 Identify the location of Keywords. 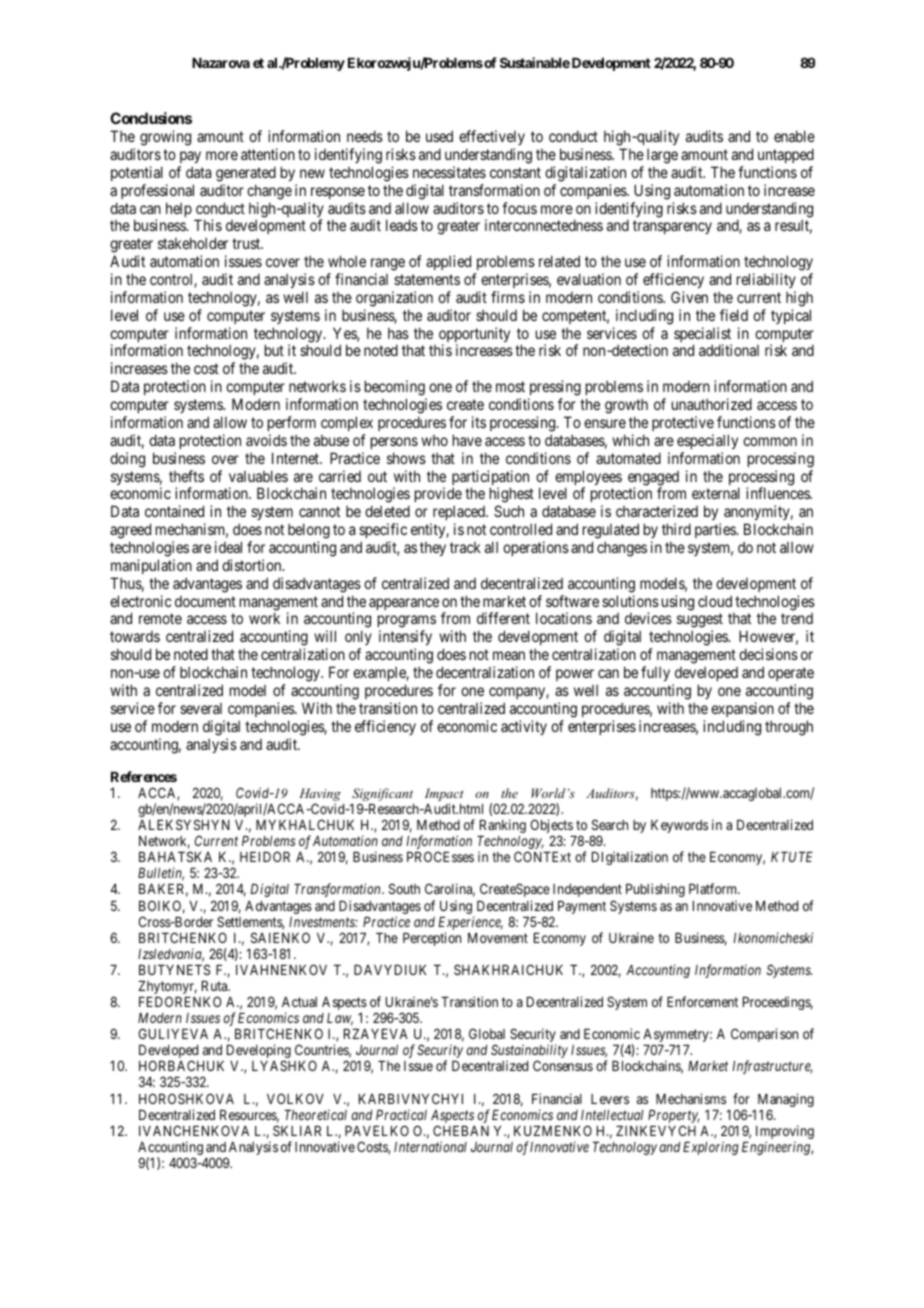
(679, 826).
